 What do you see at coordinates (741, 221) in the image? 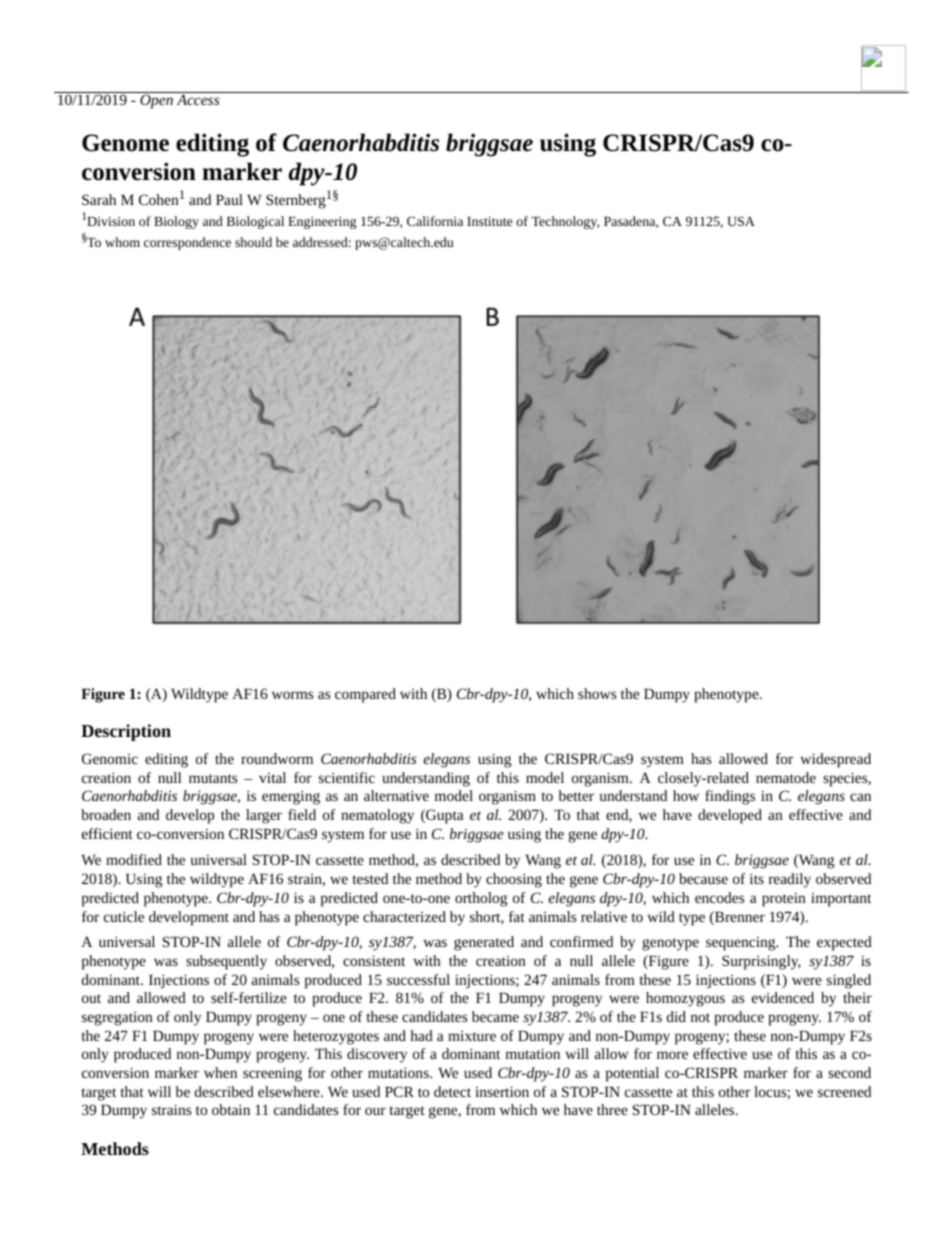
I see `USA` at bounding box center [741, 221].
